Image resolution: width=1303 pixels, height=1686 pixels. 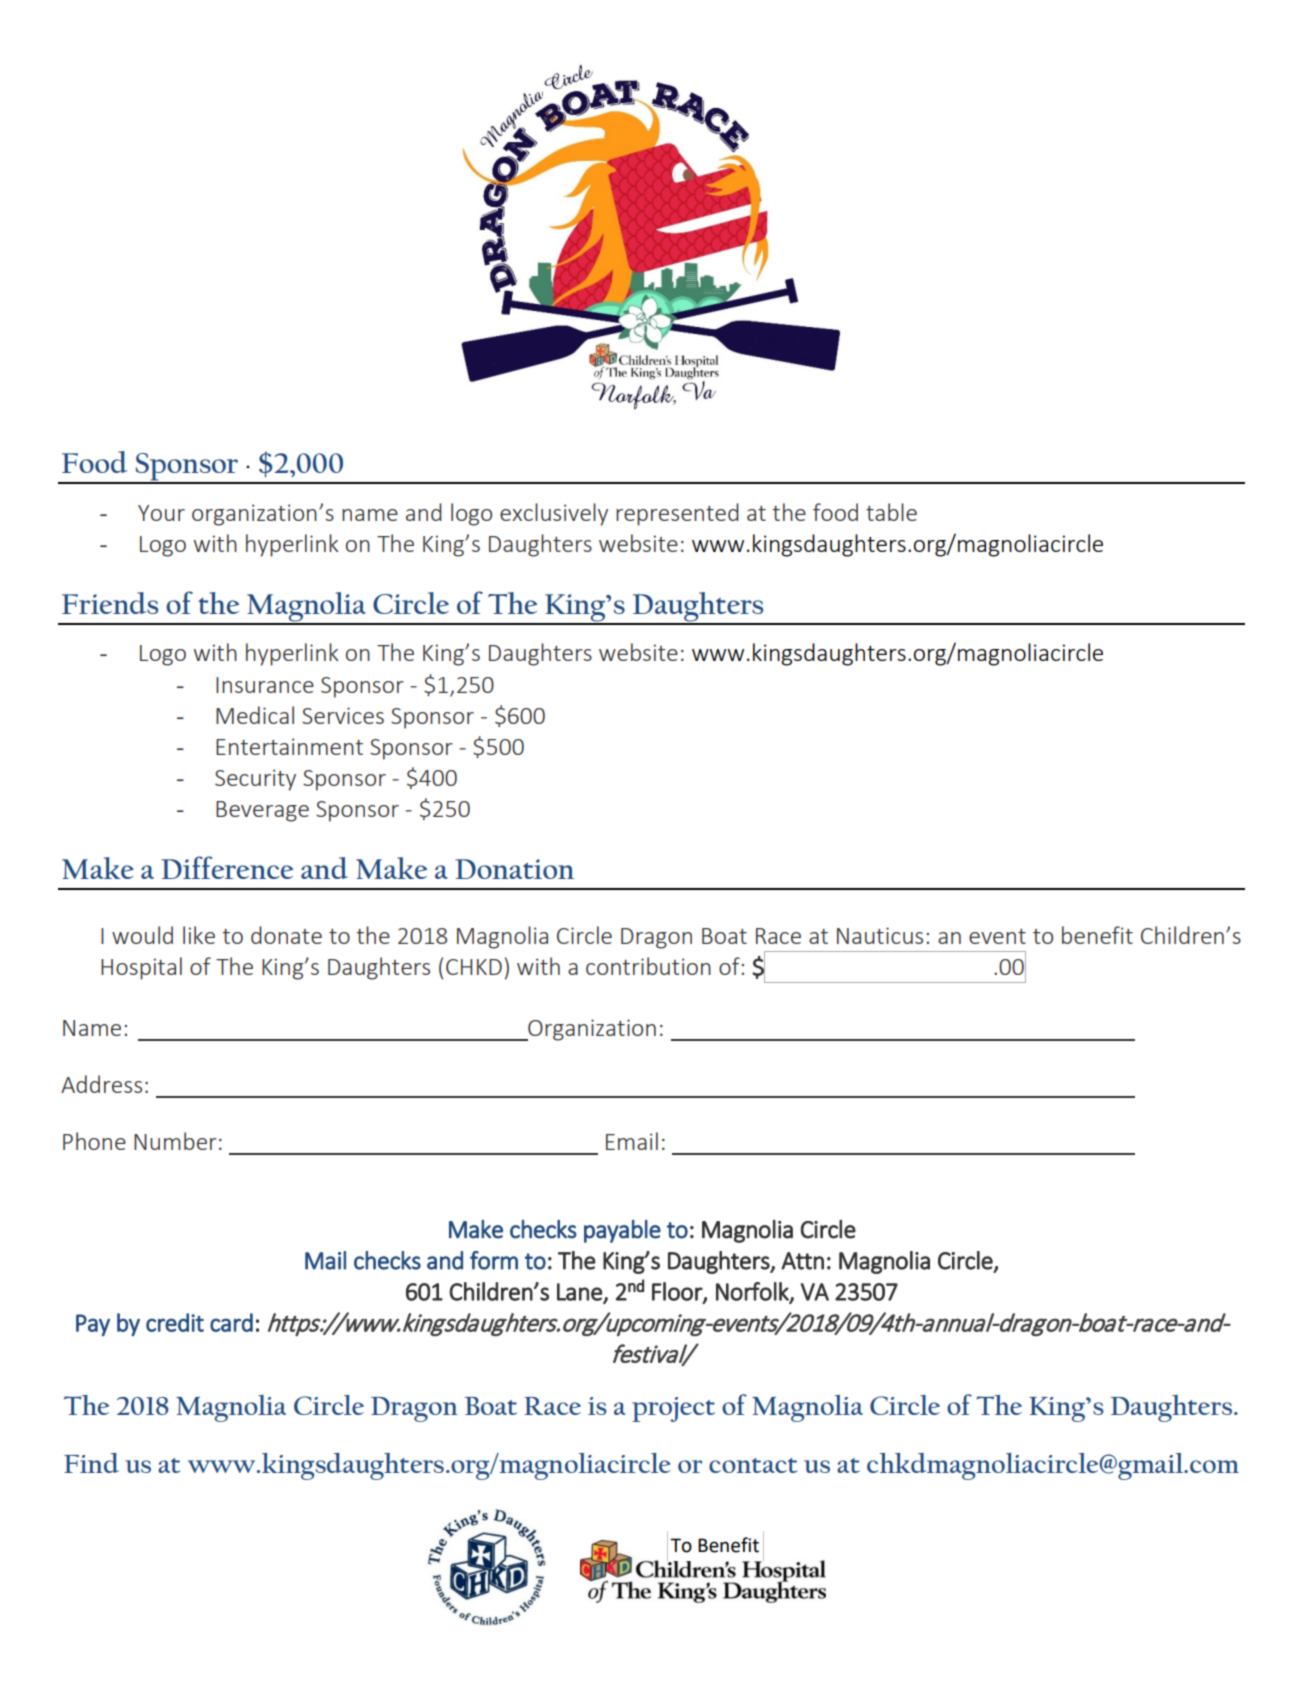 I want to click on form, so click(x=494, y=1260).
